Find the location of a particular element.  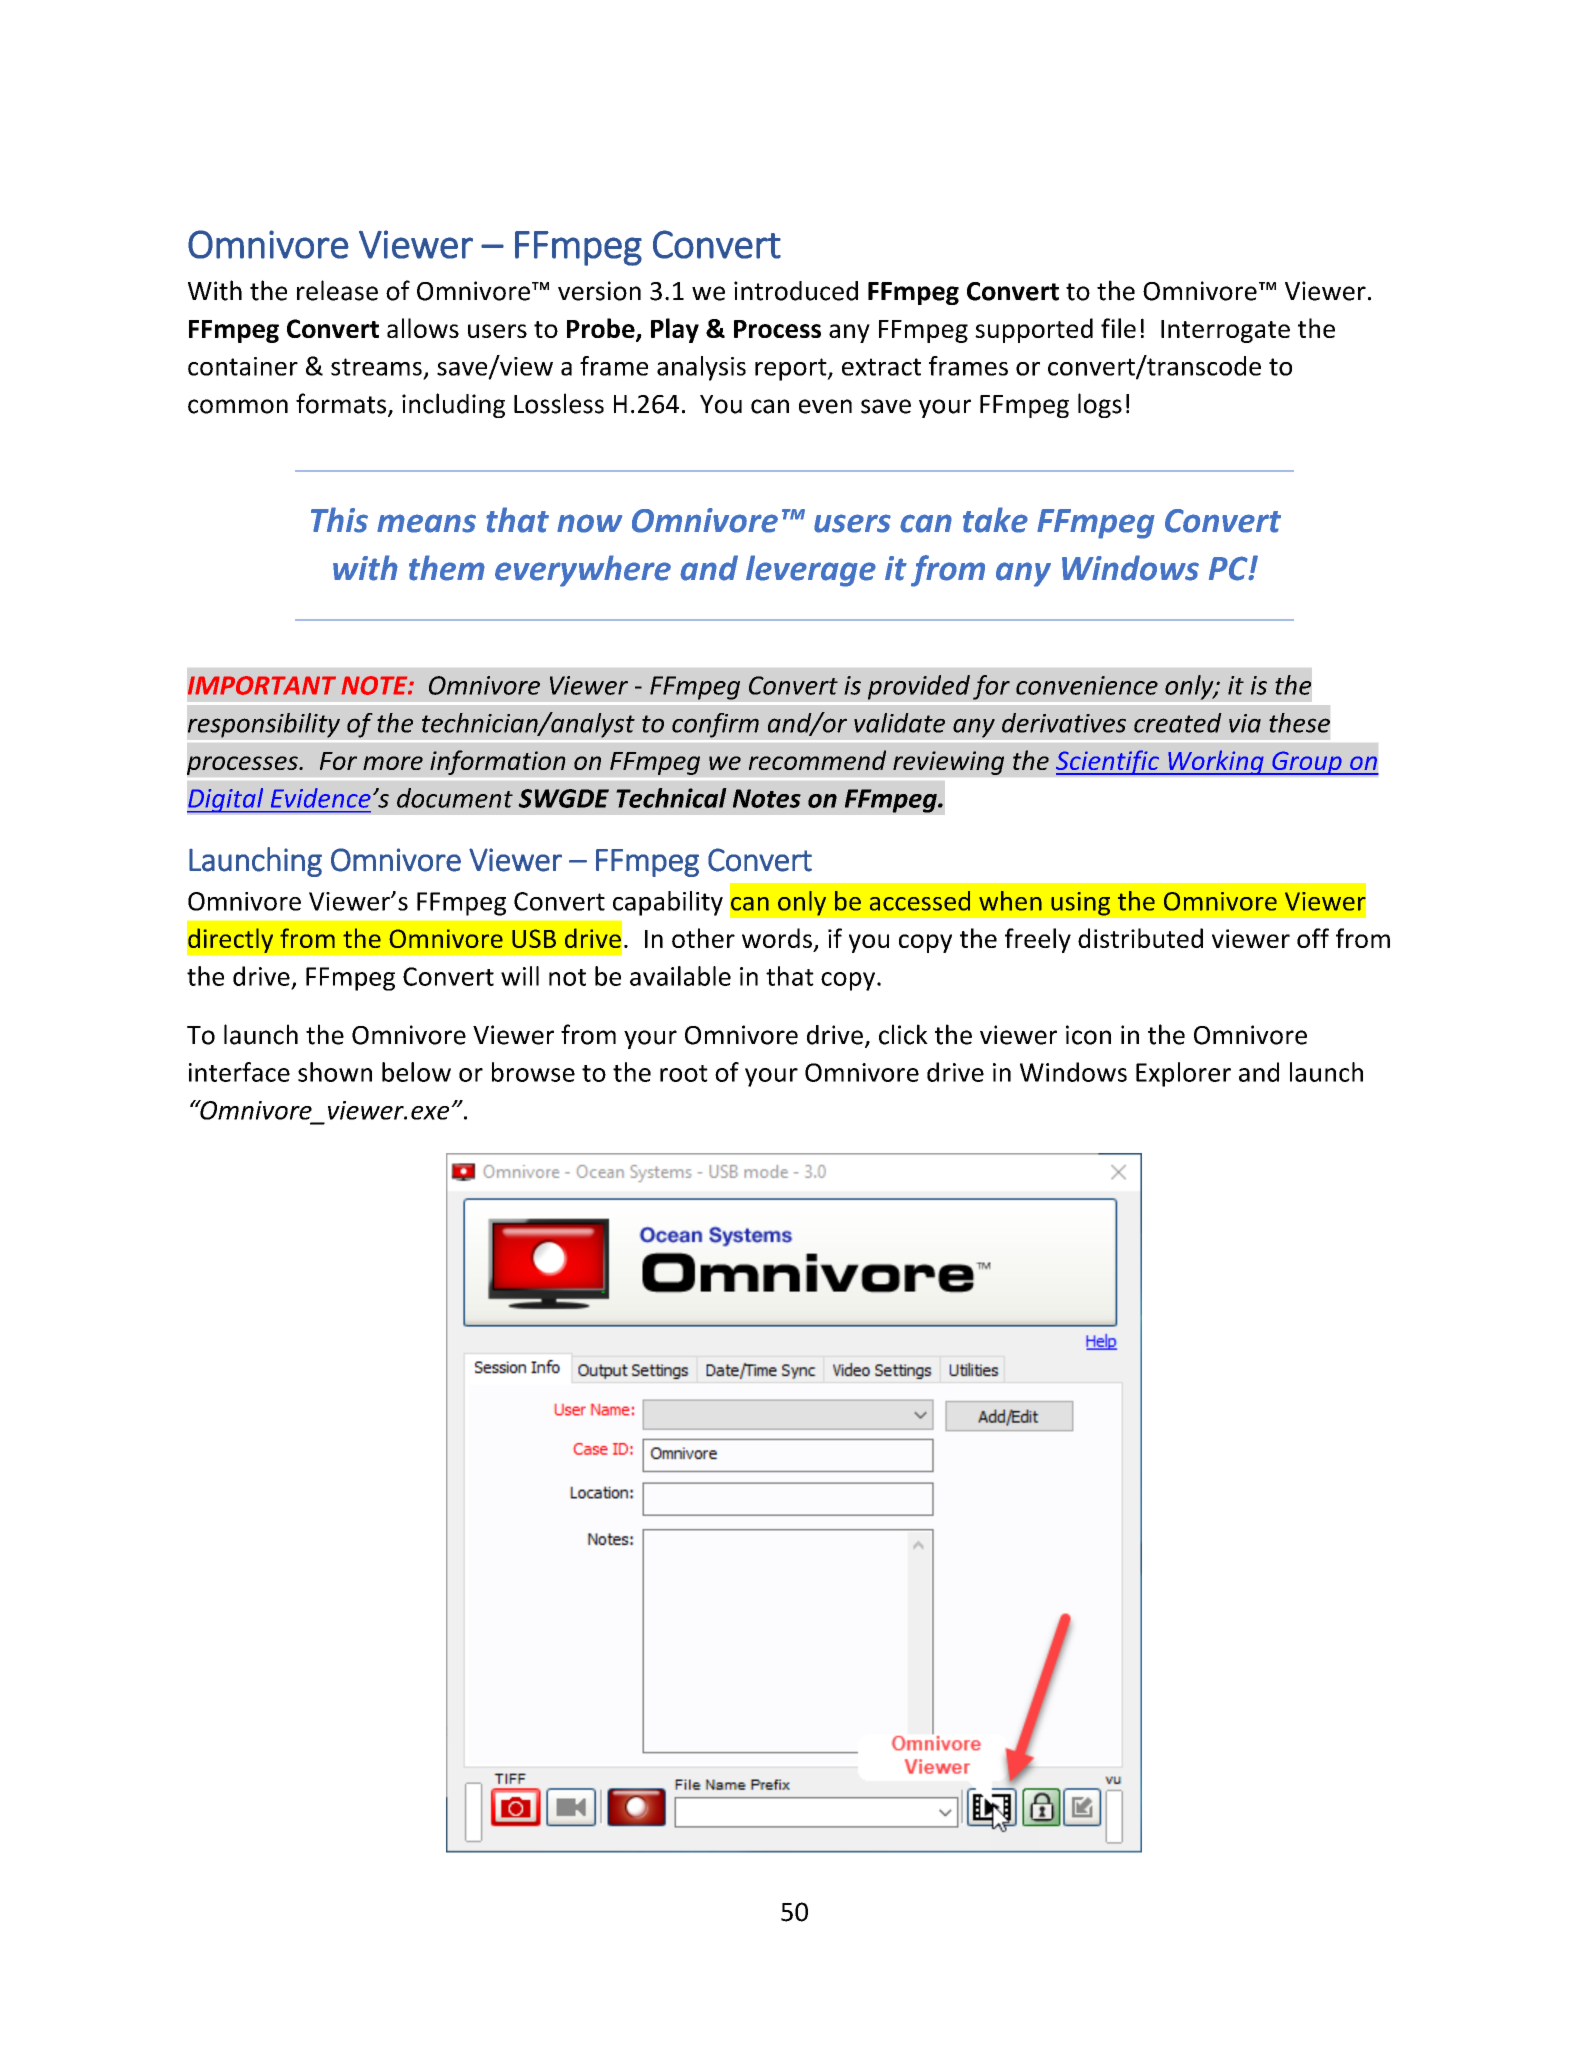

root is located at coordinates (684, 1073).
